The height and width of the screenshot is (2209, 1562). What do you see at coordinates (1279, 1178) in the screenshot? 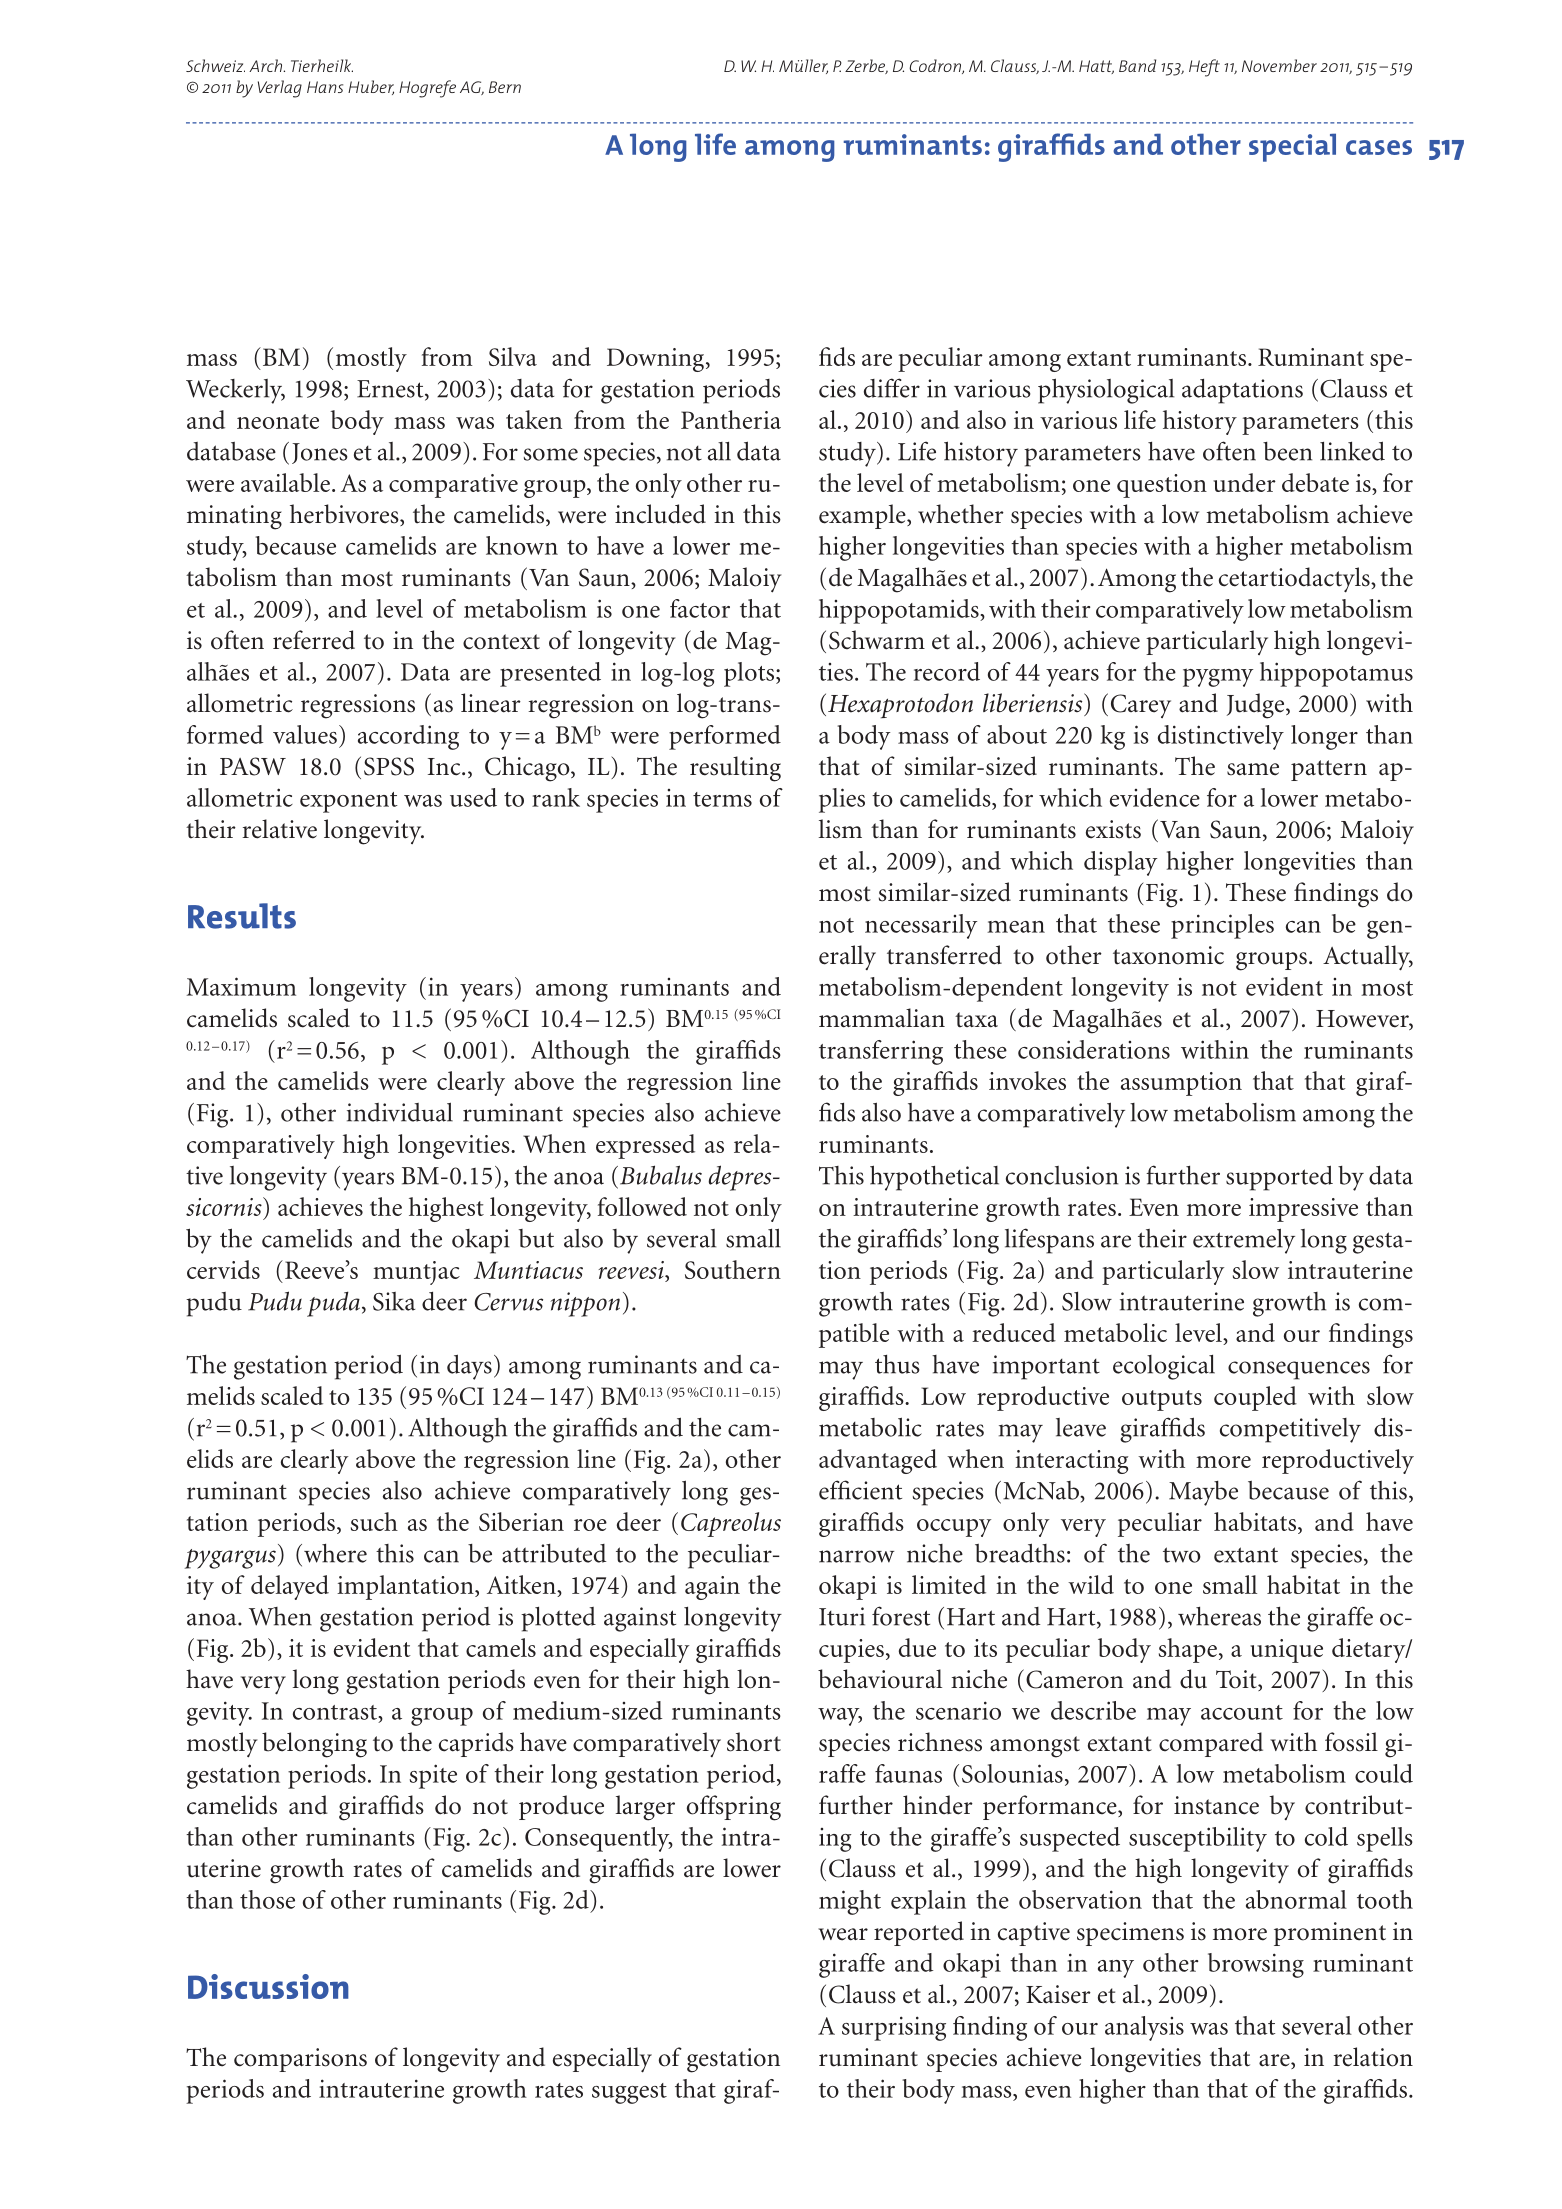
I see `supported` at bounding box center [1279, 1178].
